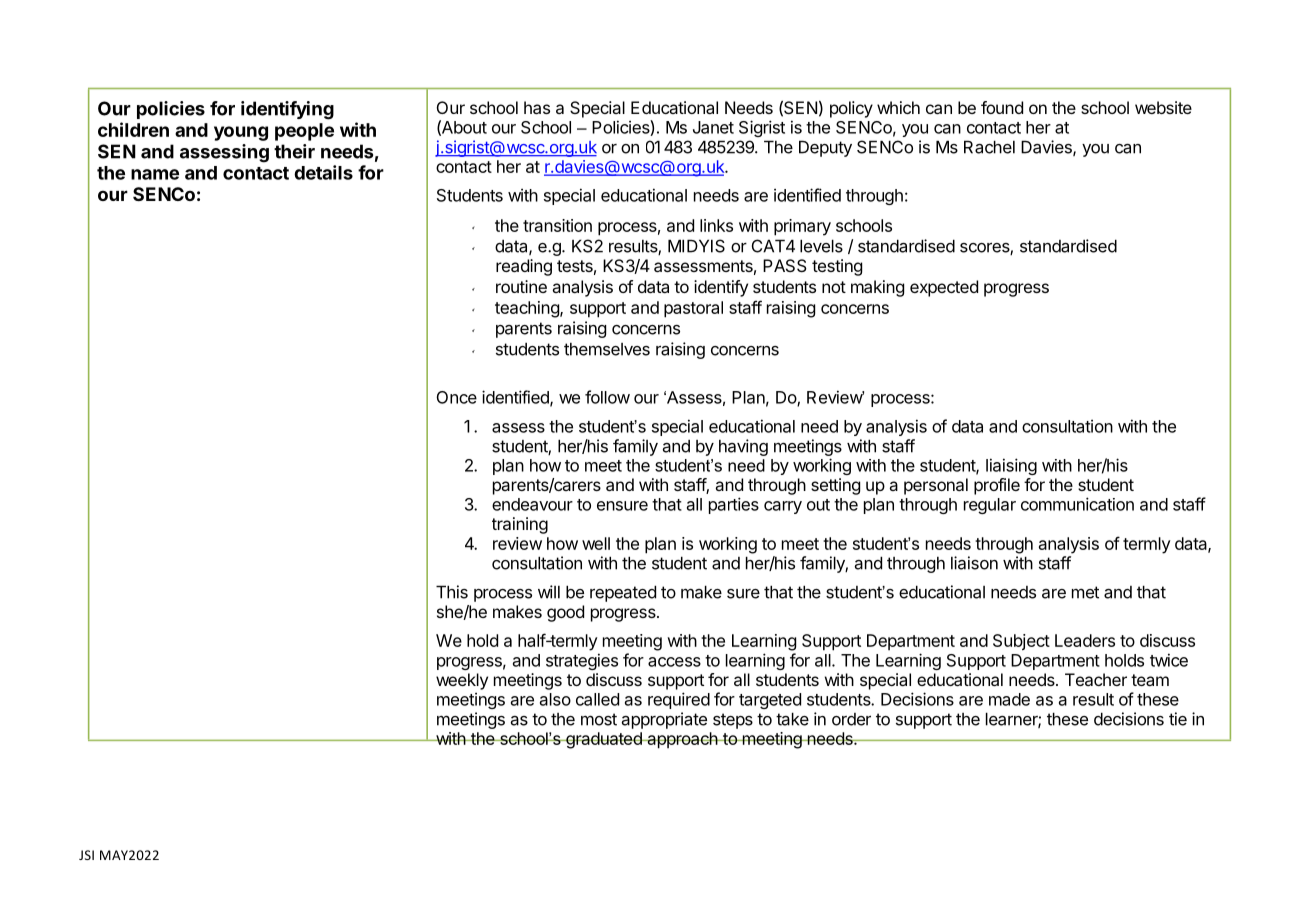 Image resolution: width=1307 pixels, height=924 pixels. What do you see at coordinates (713, 127) in the screenshot?
I see `Janet` at bounding box center [713, 127].
